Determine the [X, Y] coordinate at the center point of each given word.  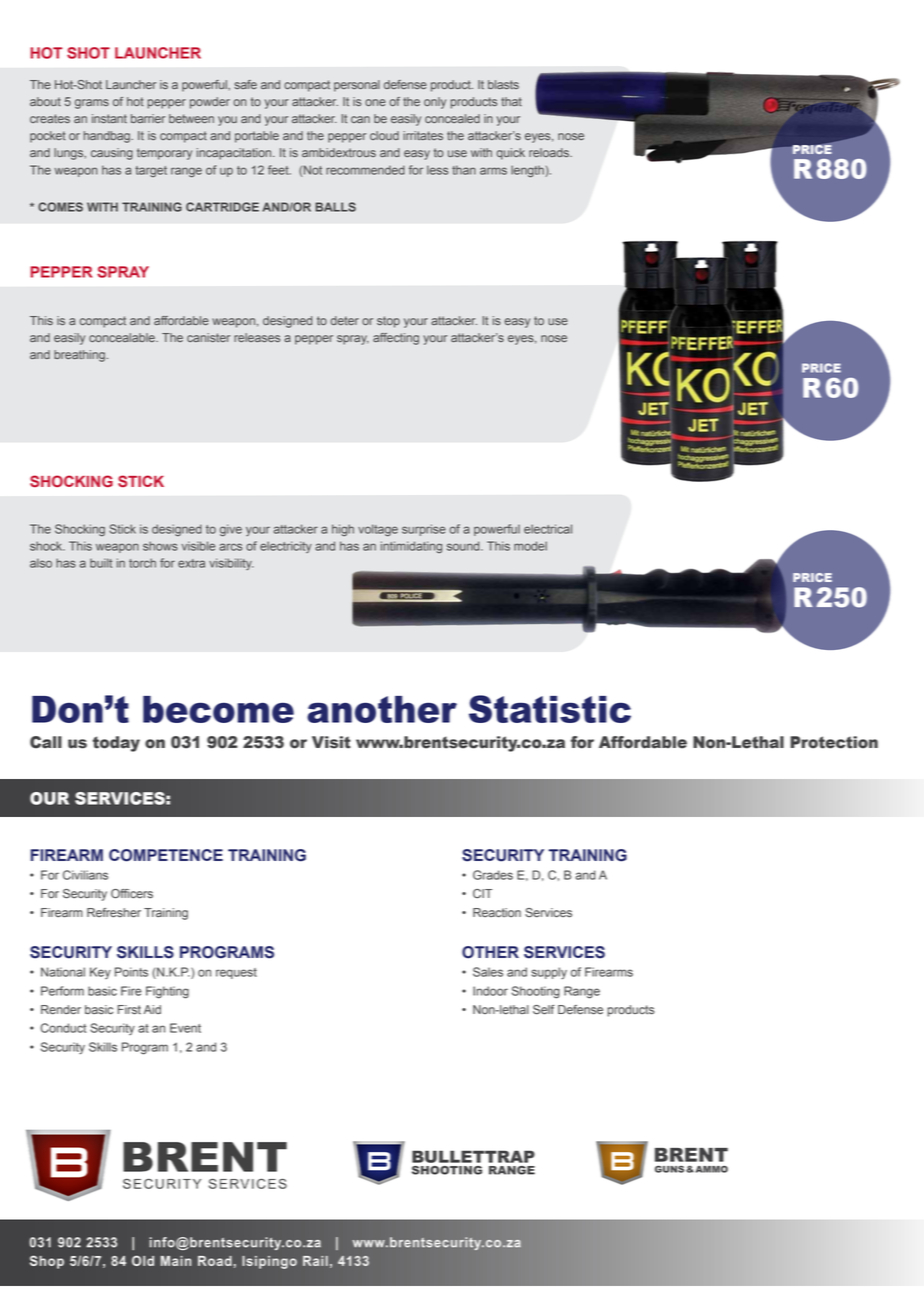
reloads [550, 152]
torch [142, 563]
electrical [548, 529]
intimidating [411, 547]
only [435, 103]
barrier [148, 118]
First [129, 1010]
